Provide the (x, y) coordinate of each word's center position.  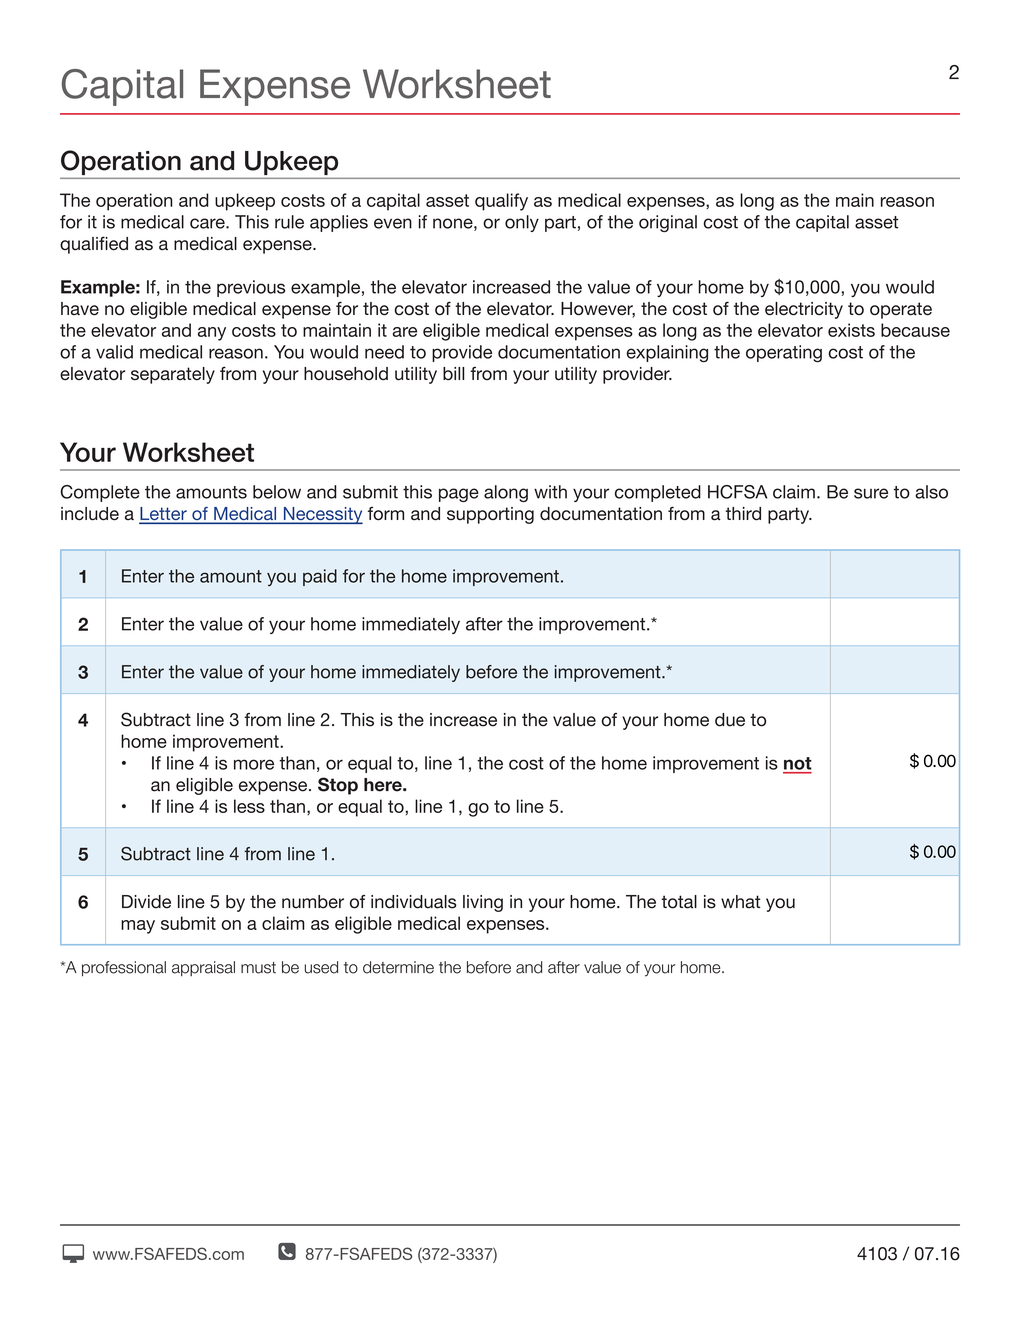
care (208, 223)
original (668, 223)
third (743, 514)
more (254, 764)
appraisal (203, 968)
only (522, 223)
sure (871, 493)
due (730, 720)
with (550, 492)
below (277, 492)
